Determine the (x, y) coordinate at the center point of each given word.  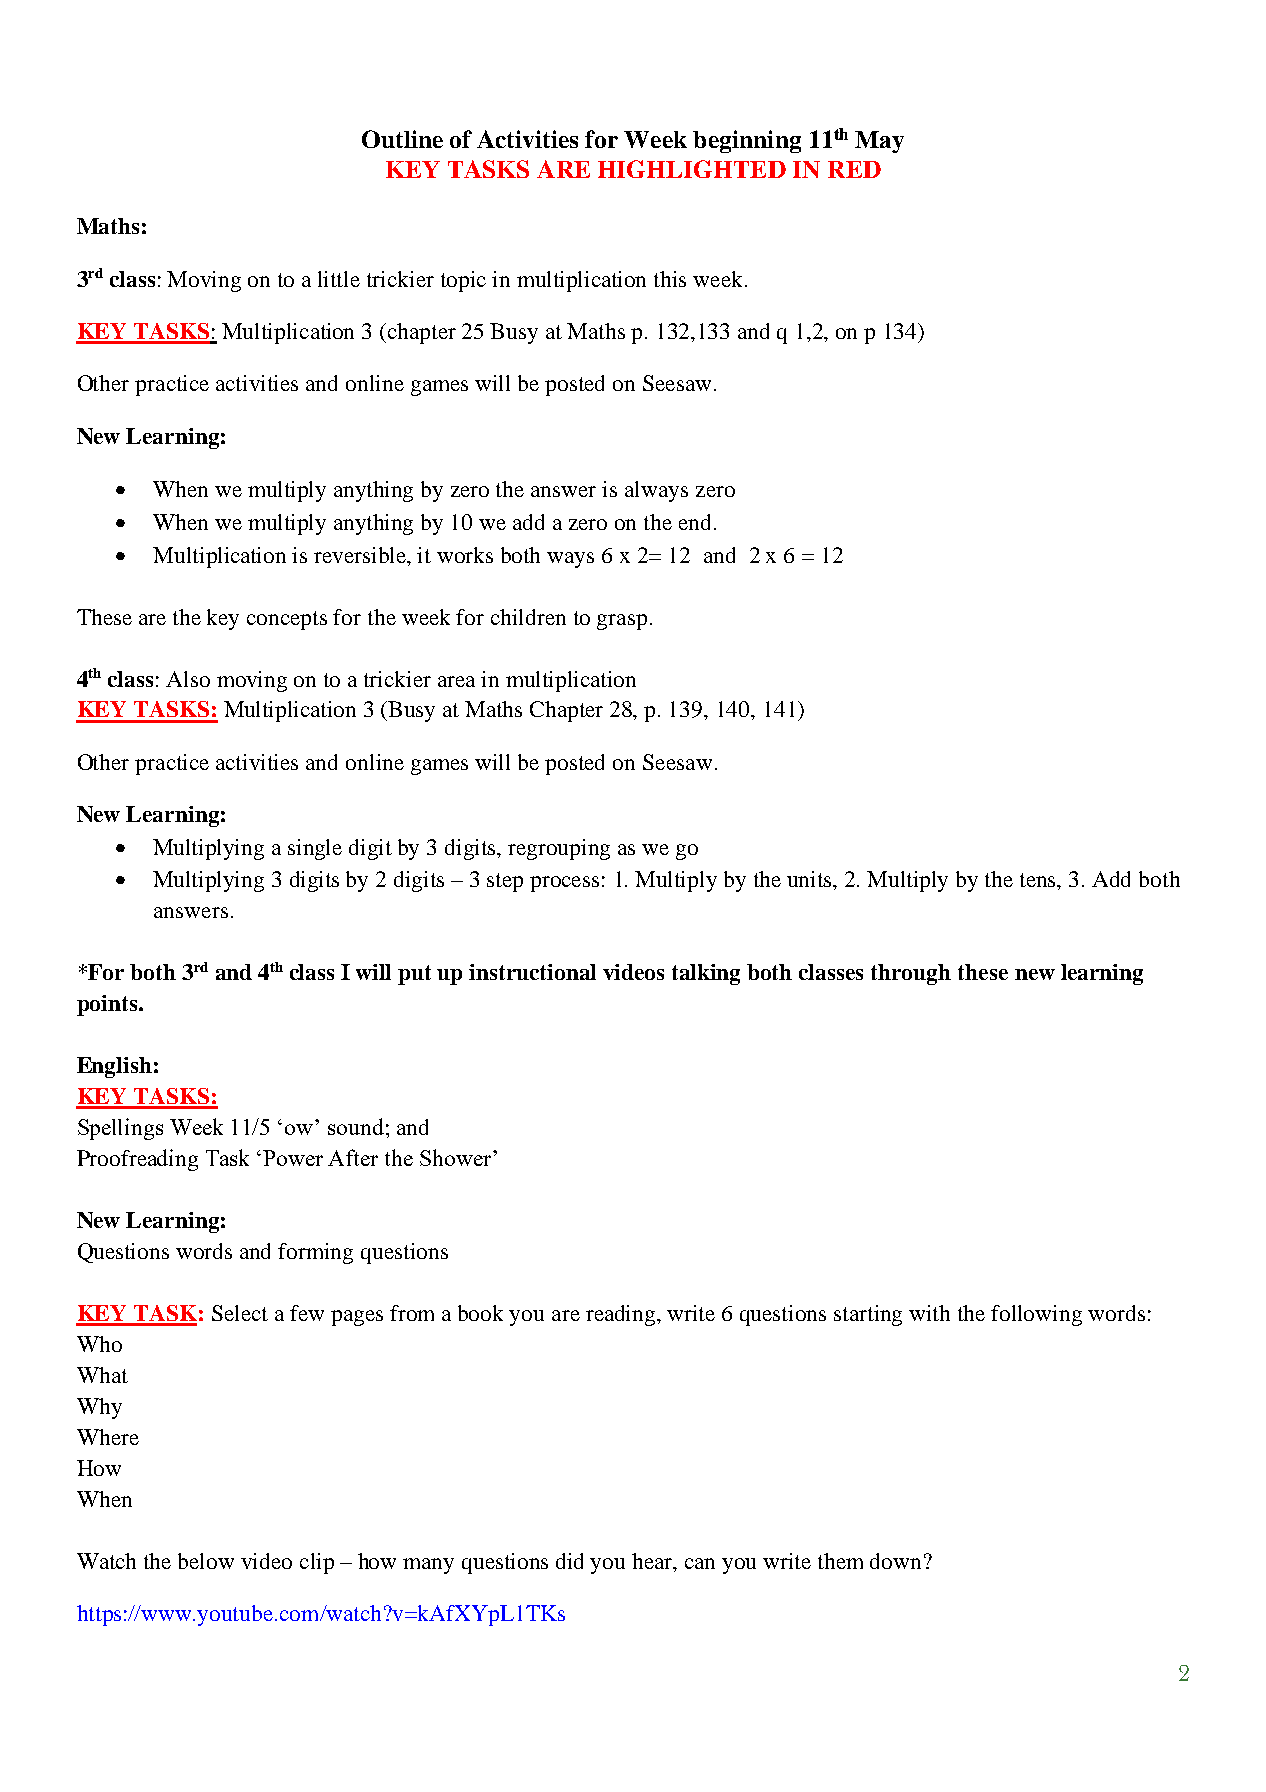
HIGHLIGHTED (692, 169)
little (339, 279)
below (206, 1561)
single (315, 849)
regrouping (559, 849)
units (810, 879)
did (569, 1561)
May (879, 142)
